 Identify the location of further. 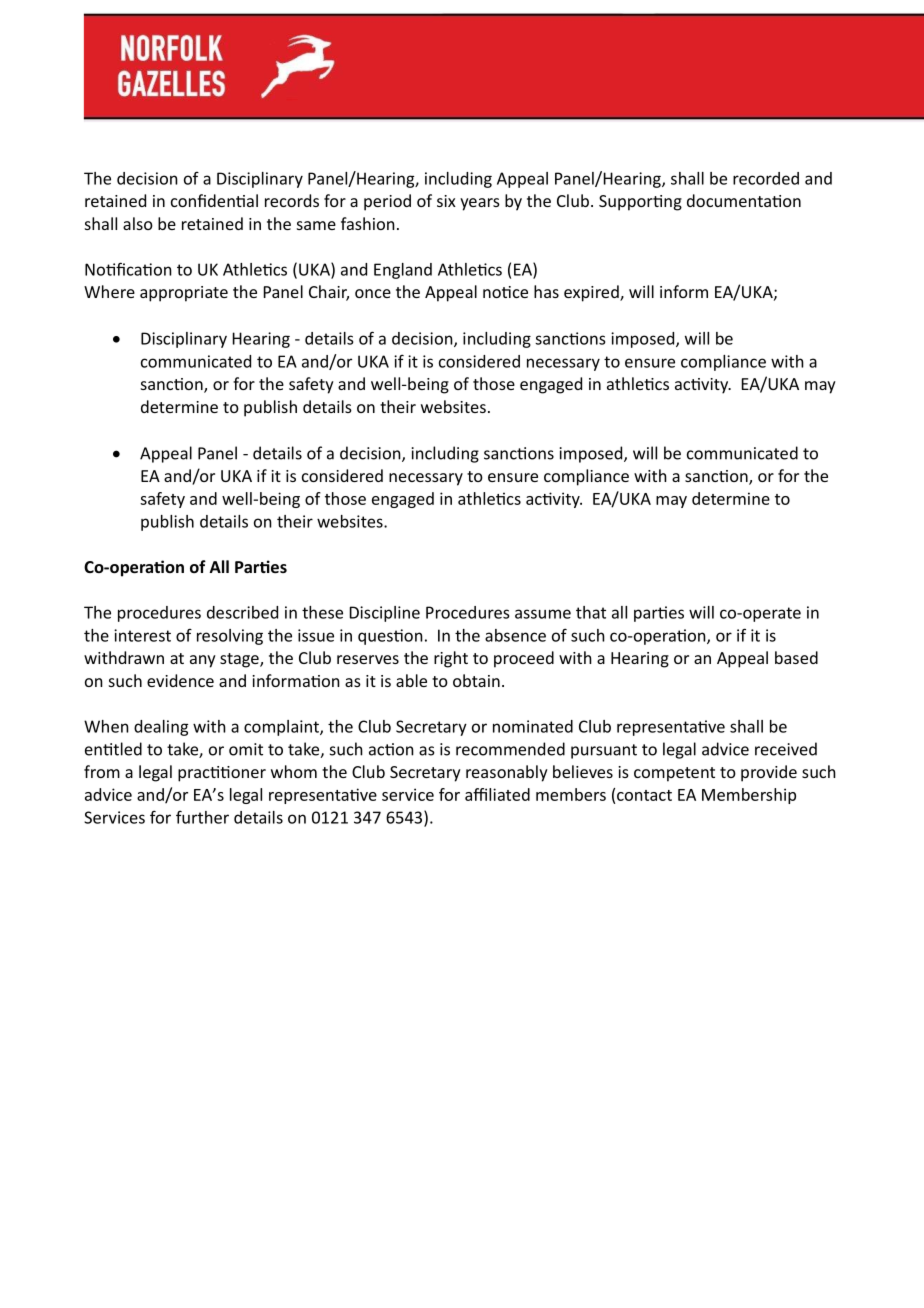
(202, 817).
